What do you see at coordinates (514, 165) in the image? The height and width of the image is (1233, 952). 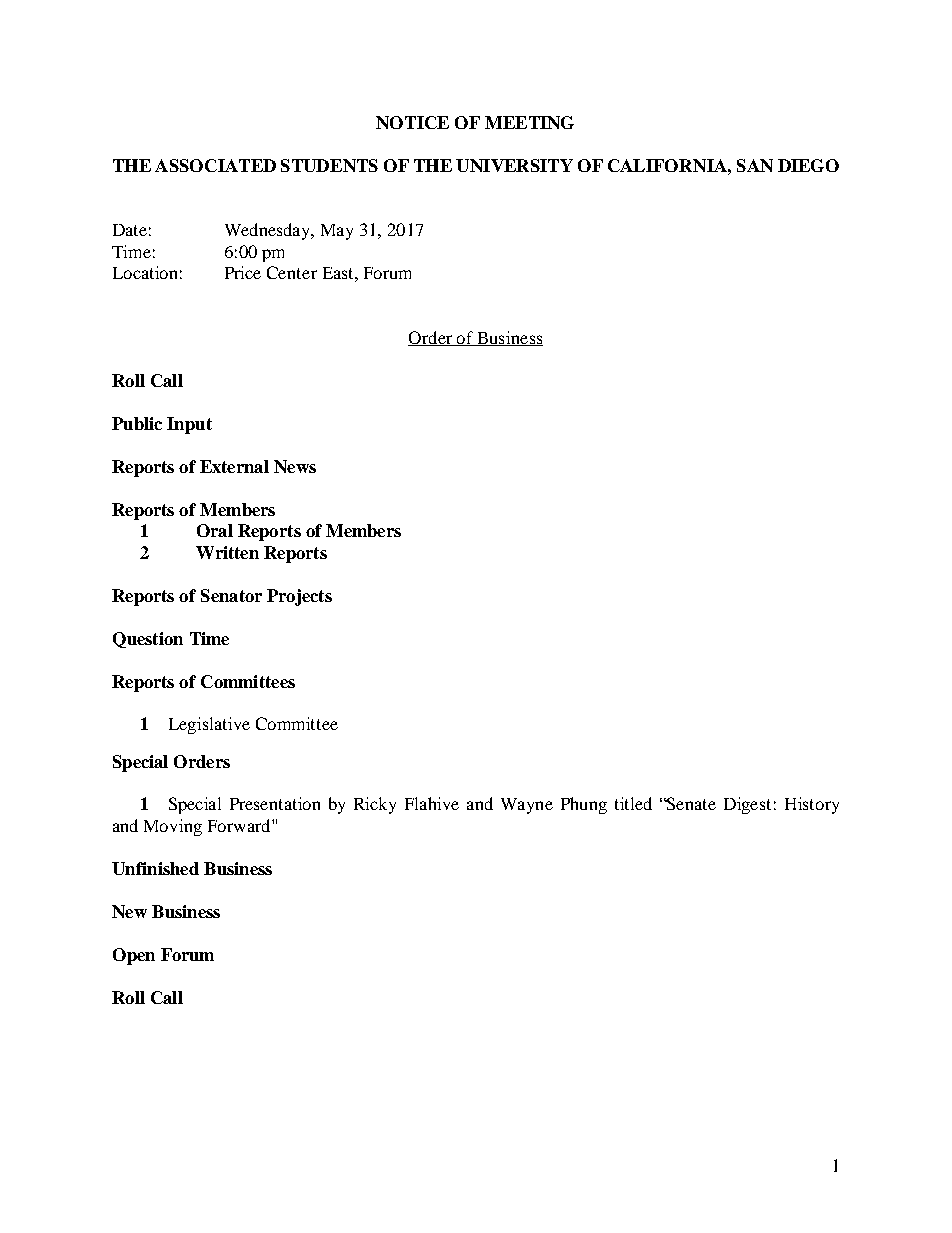 I see `UNIVERSITY` at bounding box center [514, 165].
